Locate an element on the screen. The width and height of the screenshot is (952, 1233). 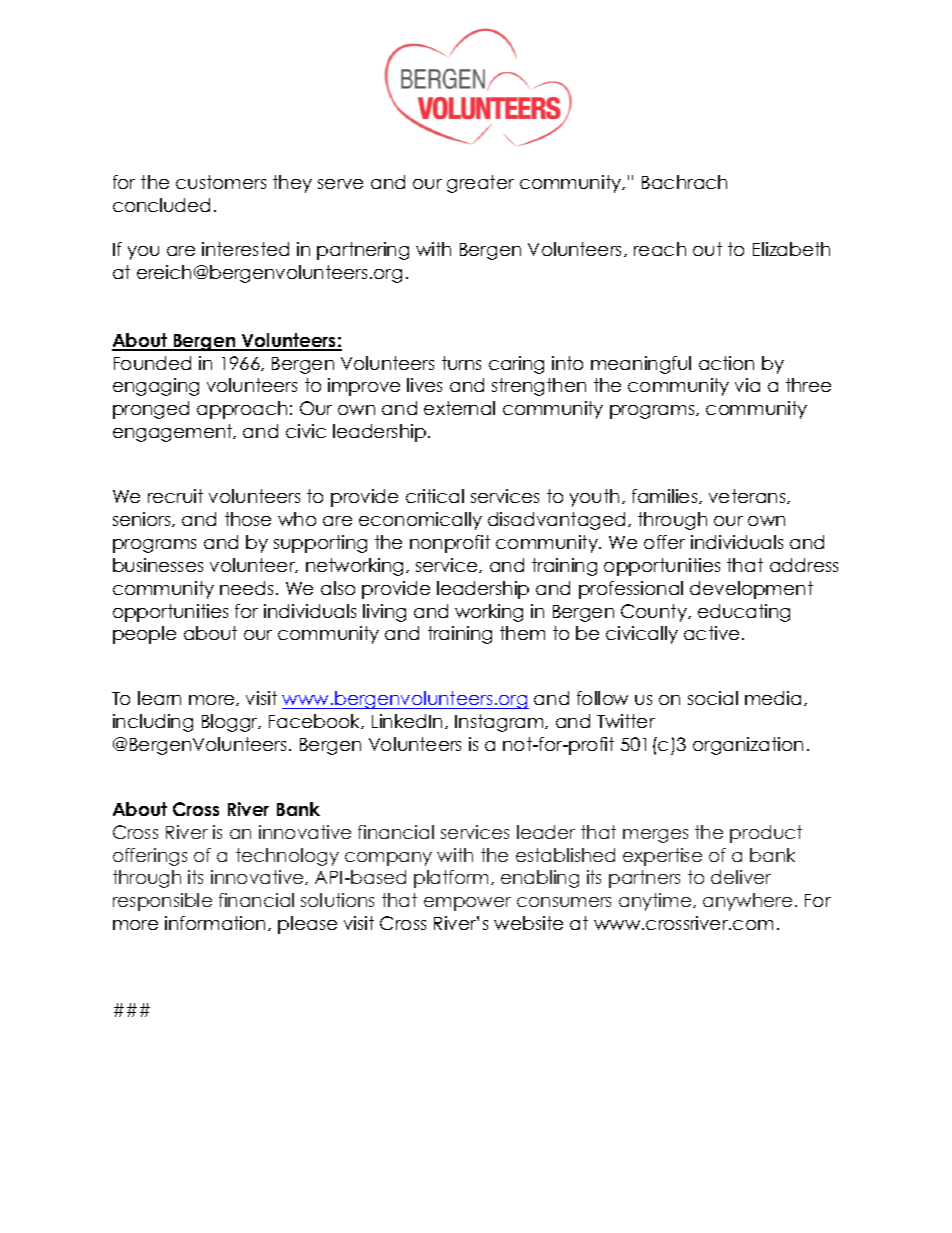
organization is located at coordinates (748, 746).
